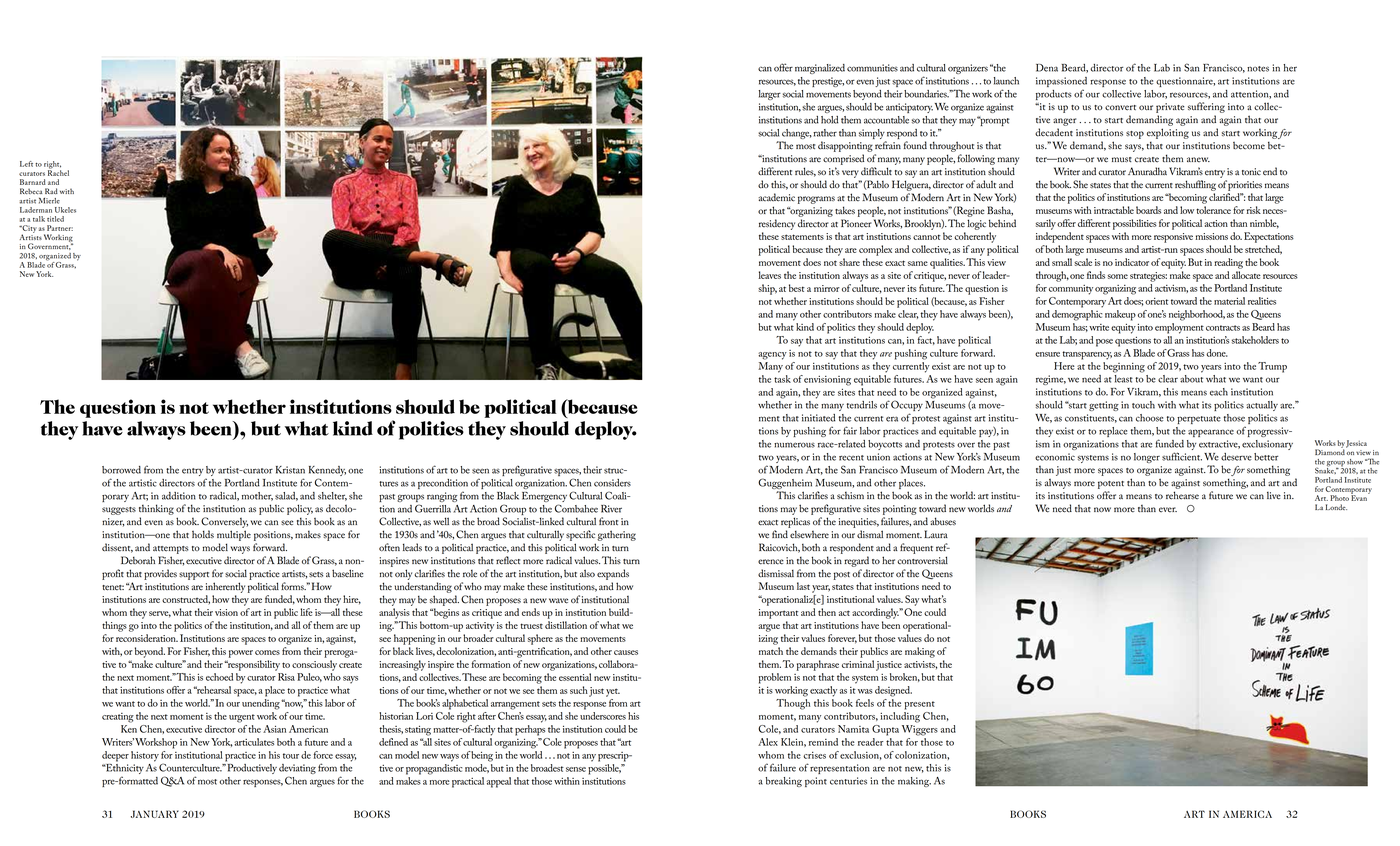 The height and width of the document is (846, 1400). What do you see at coordinates (55, 219) in the document?
I see `titled` at bounding box center [55, 219].
